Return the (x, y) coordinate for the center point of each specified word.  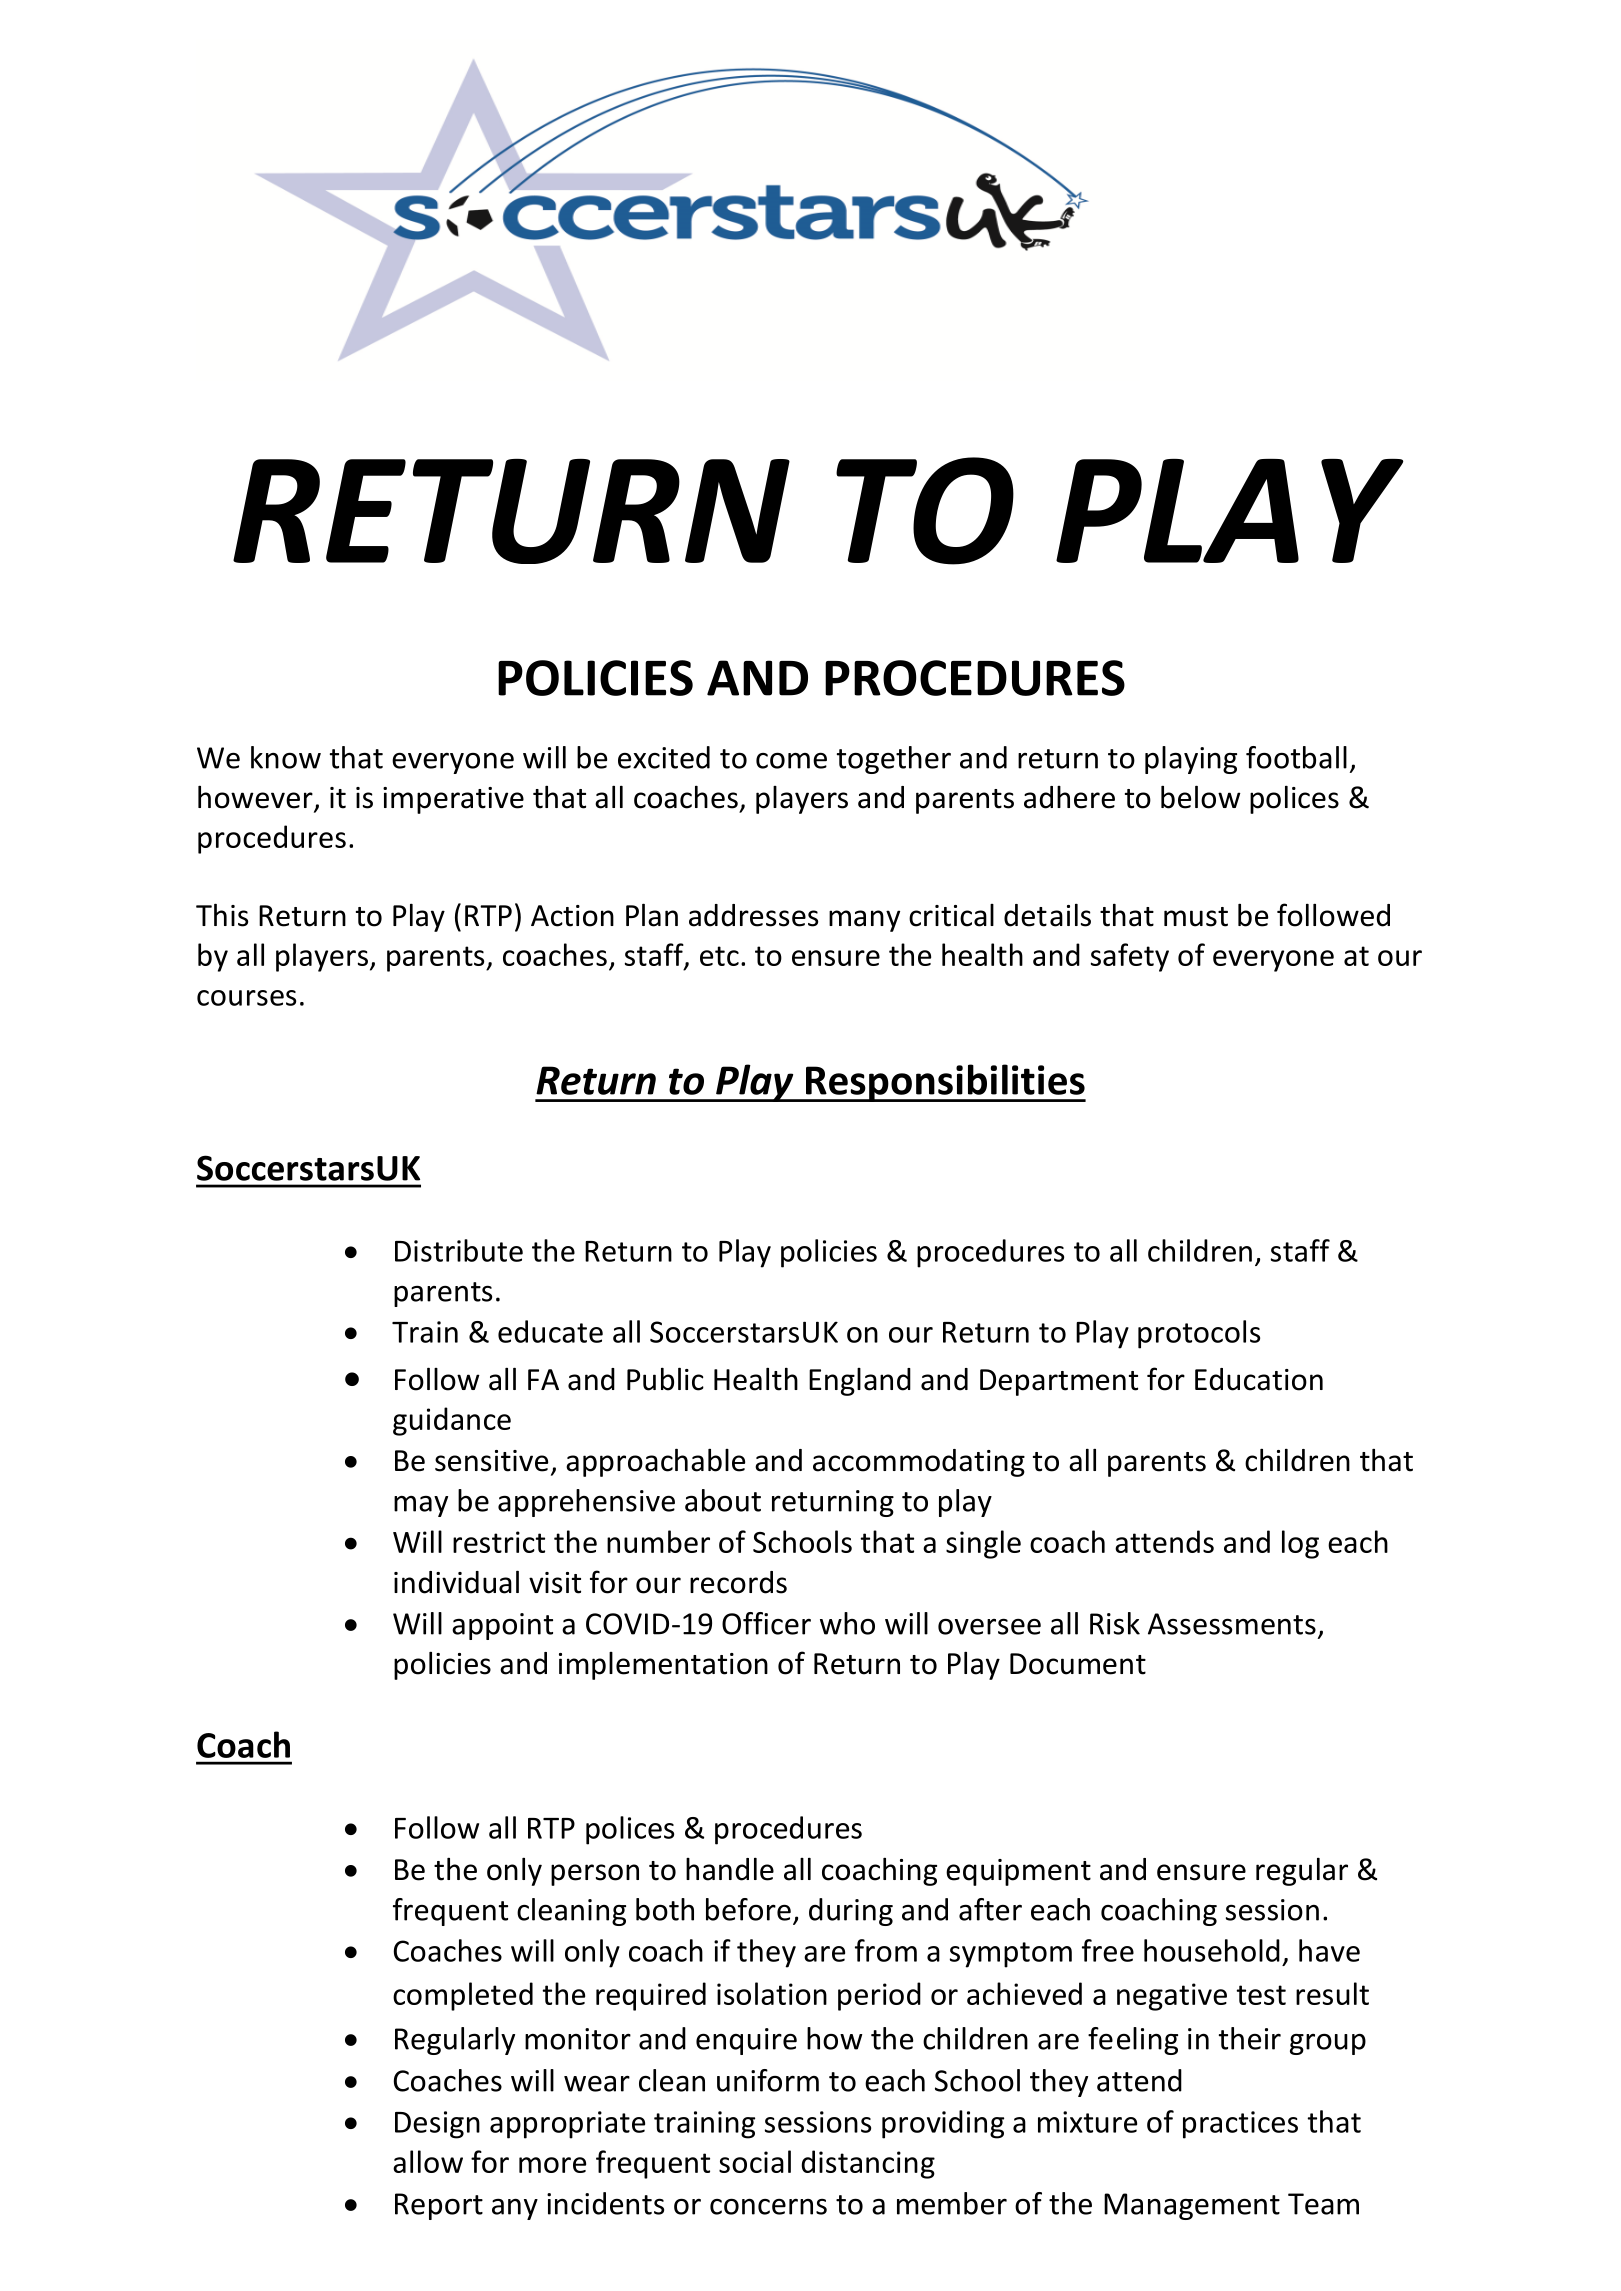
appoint (502, 1626)
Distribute (459, 1250)
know (286, 757)
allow (428, 2161)
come (791, 760)
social (755, 2161)
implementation (663, 1666)
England (860, 1382)
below (1201, 797)
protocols (1199, 1334)
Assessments (1232, 1624)
